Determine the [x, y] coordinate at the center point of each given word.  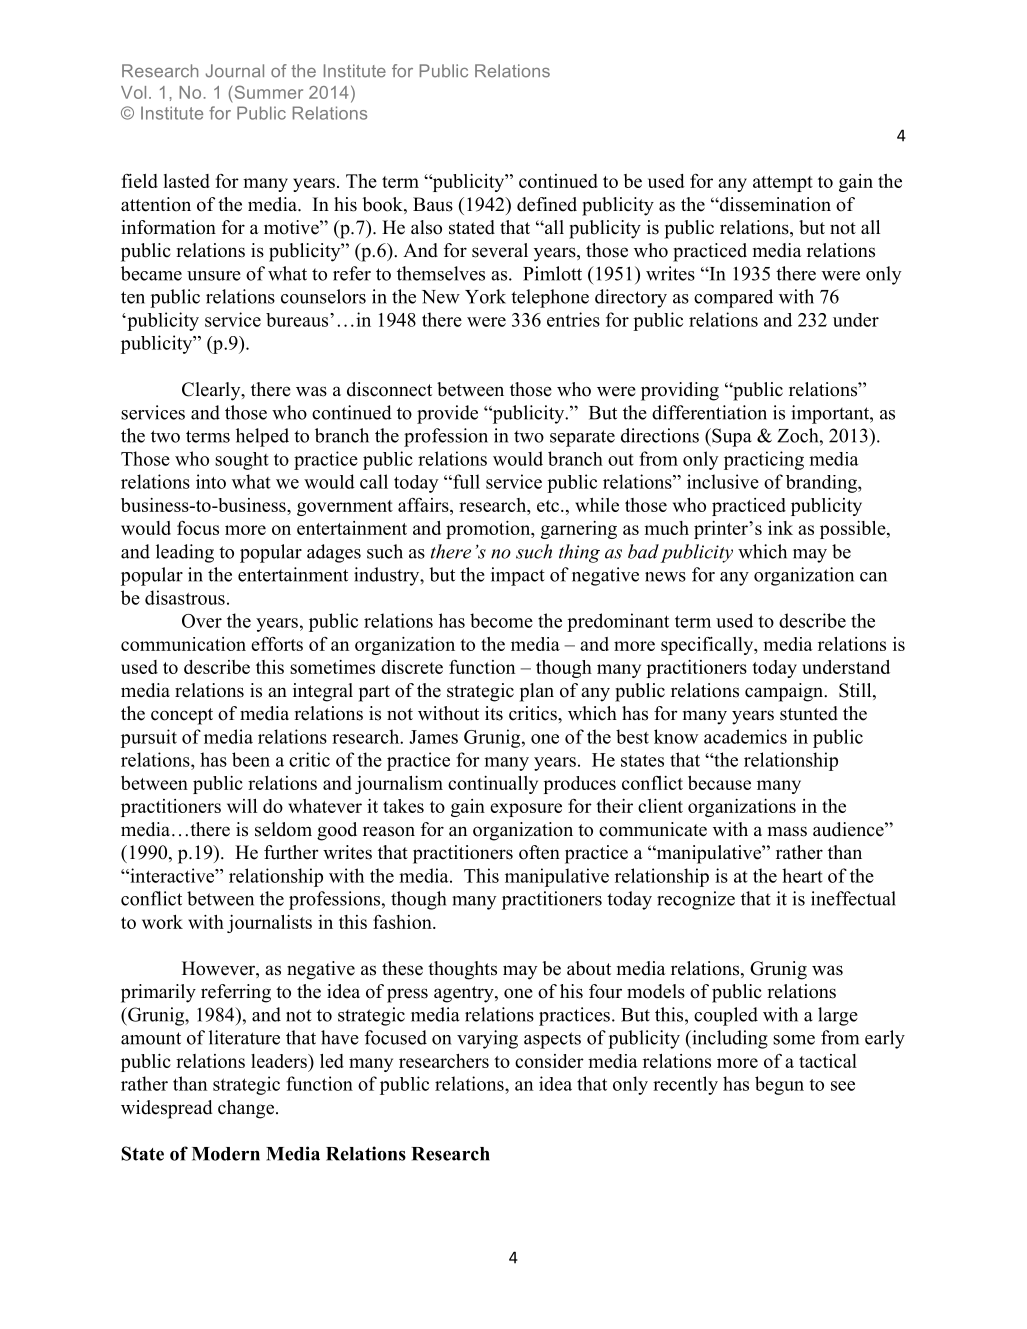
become [501, 620]
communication [183, 644]
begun [779, 1085]
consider [549, 1061]
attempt [783, 184]
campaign [785, 692]
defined [547, 204]
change [246, 1109]
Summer [269, 92]
